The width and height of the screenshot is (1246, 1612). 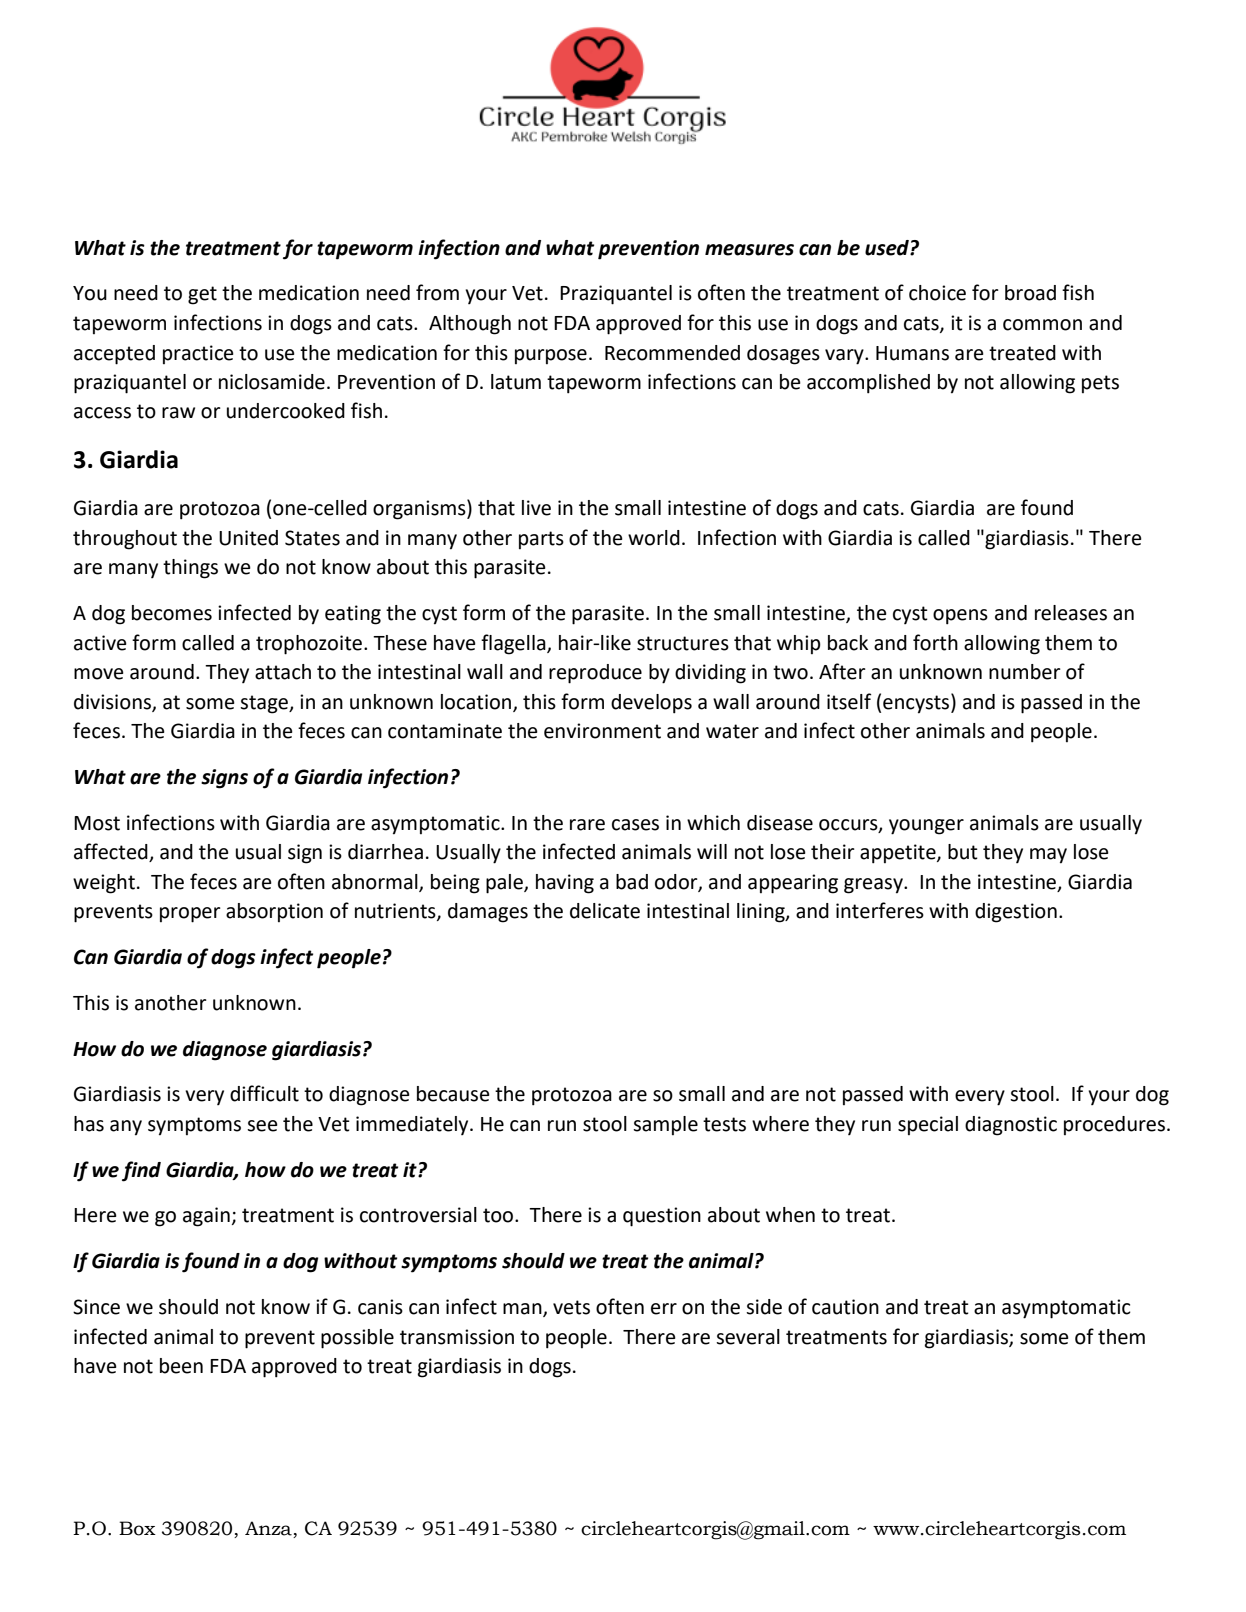 I want to click on again, so click(x=206, y=1217).
